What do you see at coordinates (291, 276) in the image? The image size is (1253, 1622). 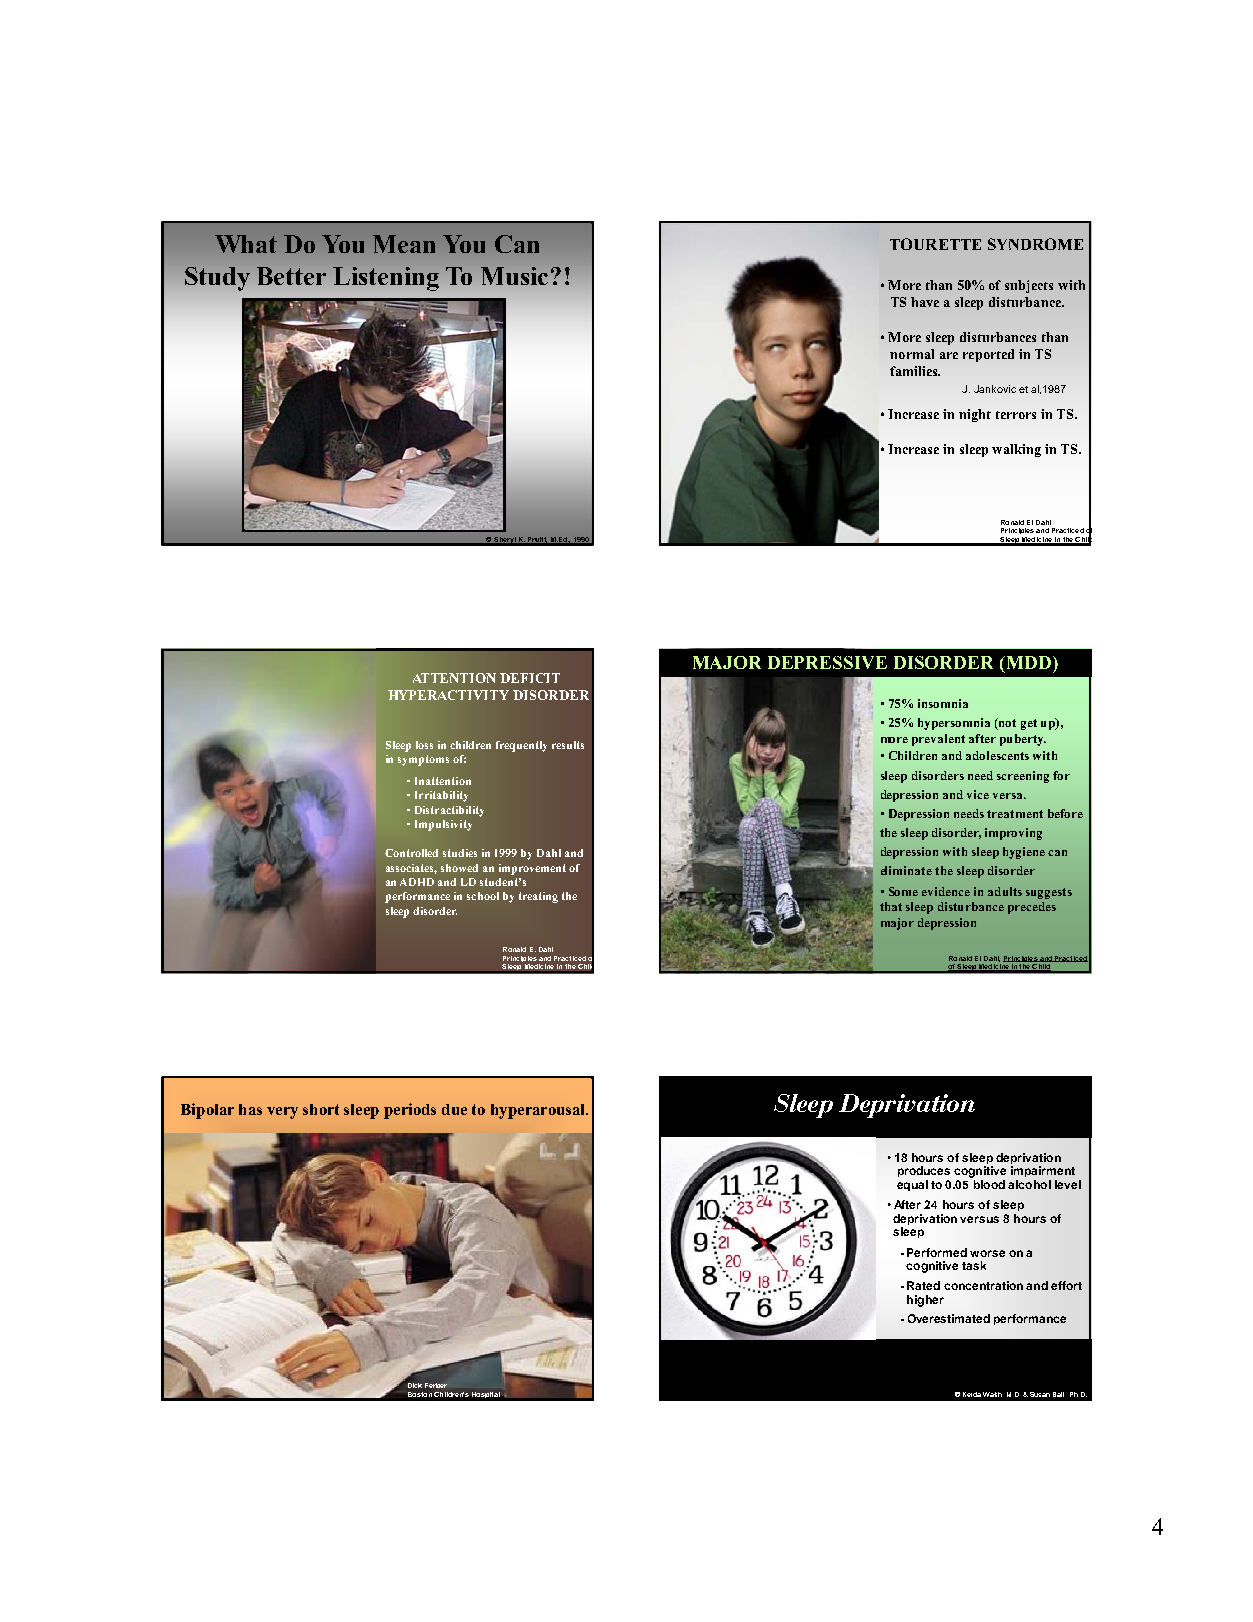 I see `Better` at bounding box center [291, 276].
